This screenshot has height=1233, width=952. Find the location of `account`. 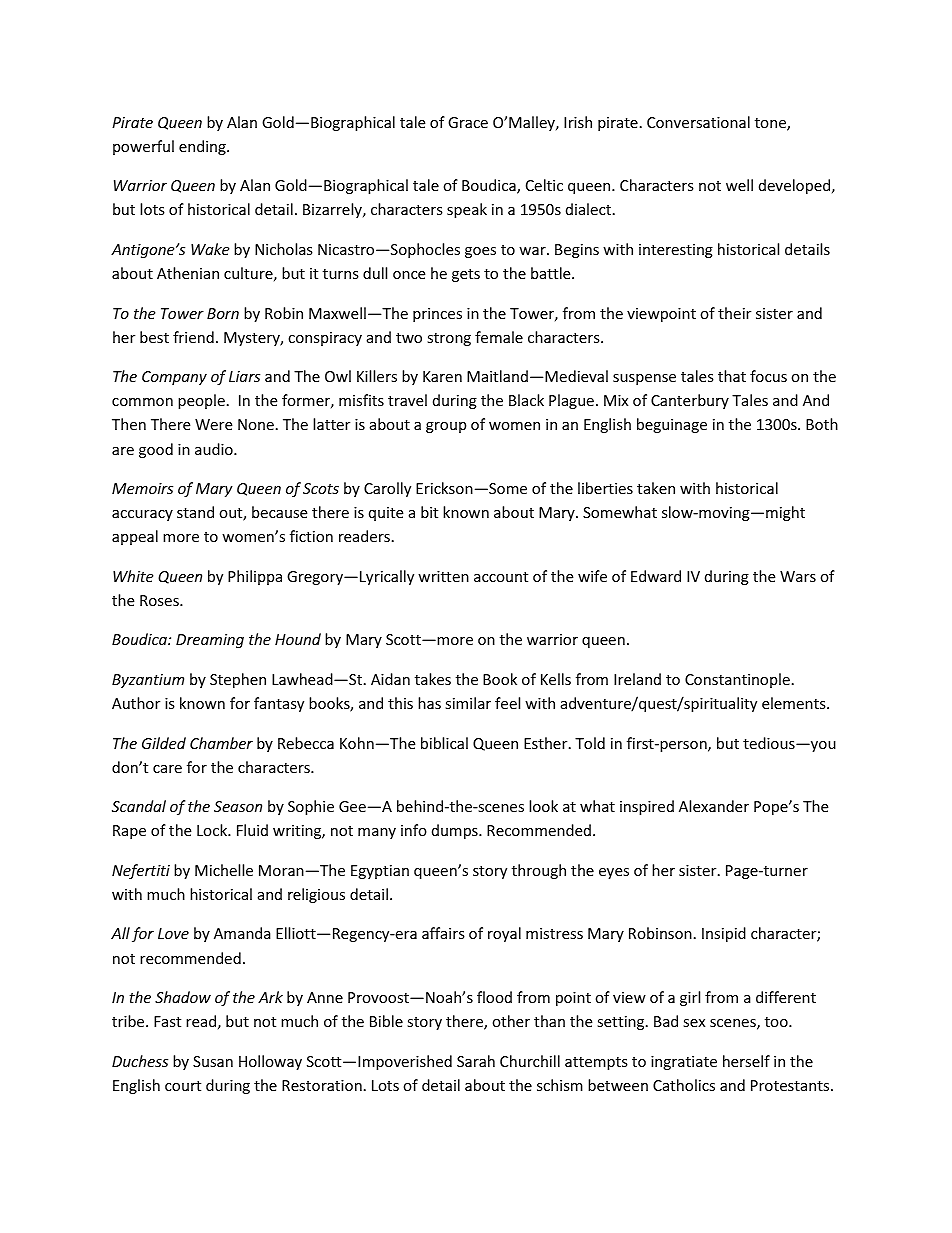

account is located at coordinates (501, 577).
